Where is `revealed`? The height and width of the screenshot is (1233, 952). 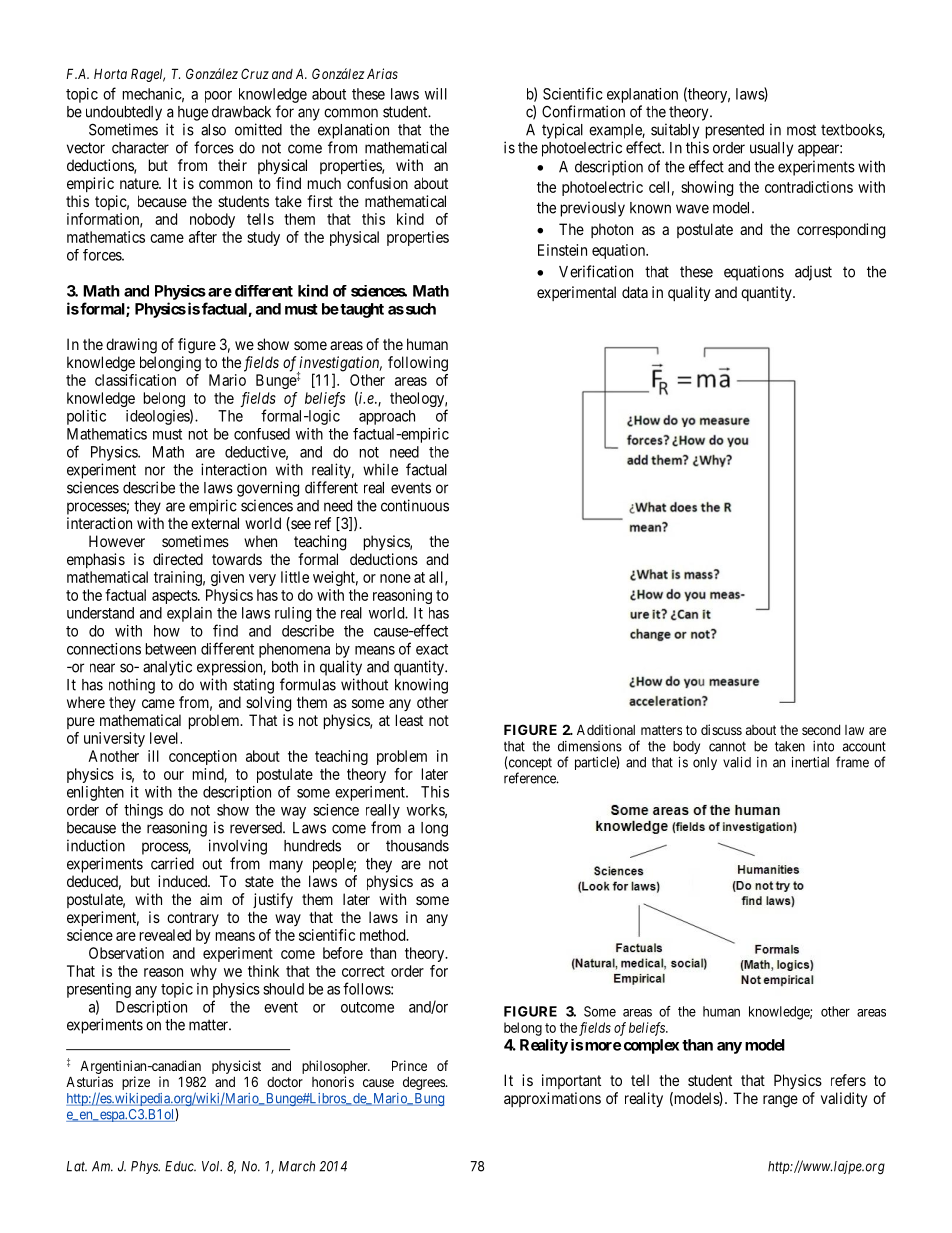
revealed is located at coordinates (165, 935).
